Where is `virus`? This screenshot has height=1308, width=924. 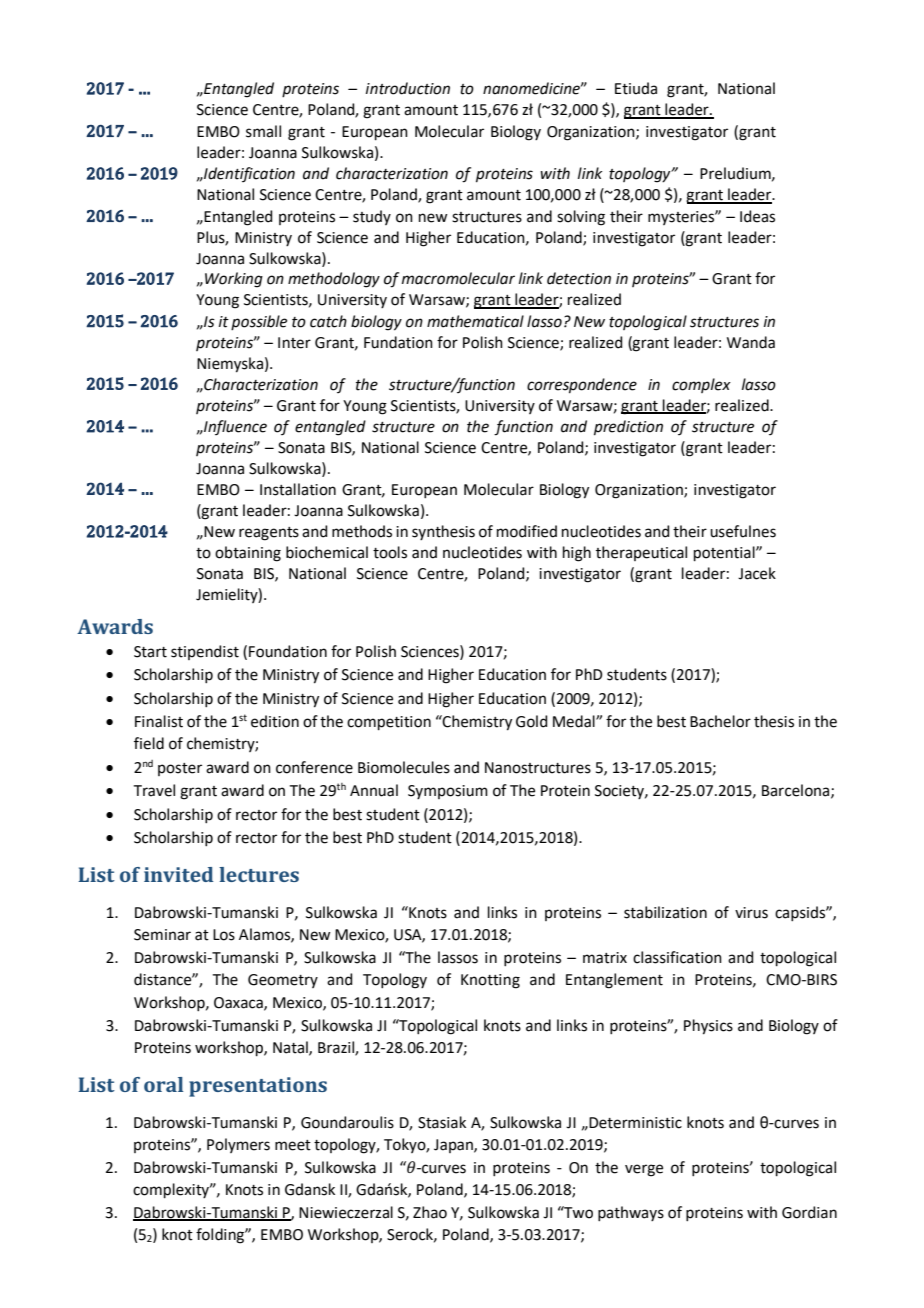
virus is located at coordinates (751, 913).
